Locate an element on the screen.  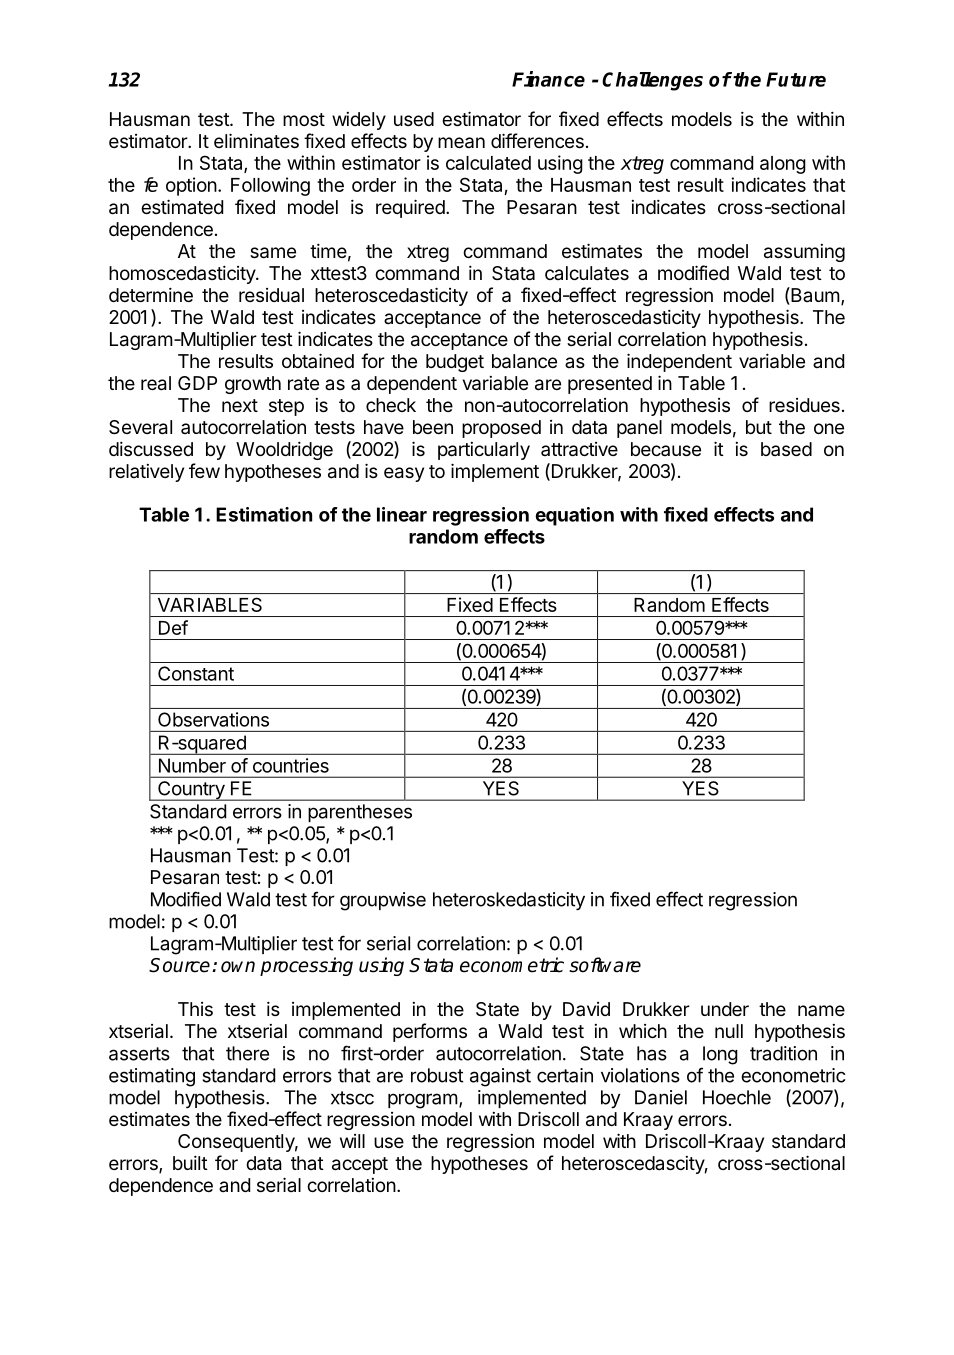
built is located at coordinates (190, 1162).
